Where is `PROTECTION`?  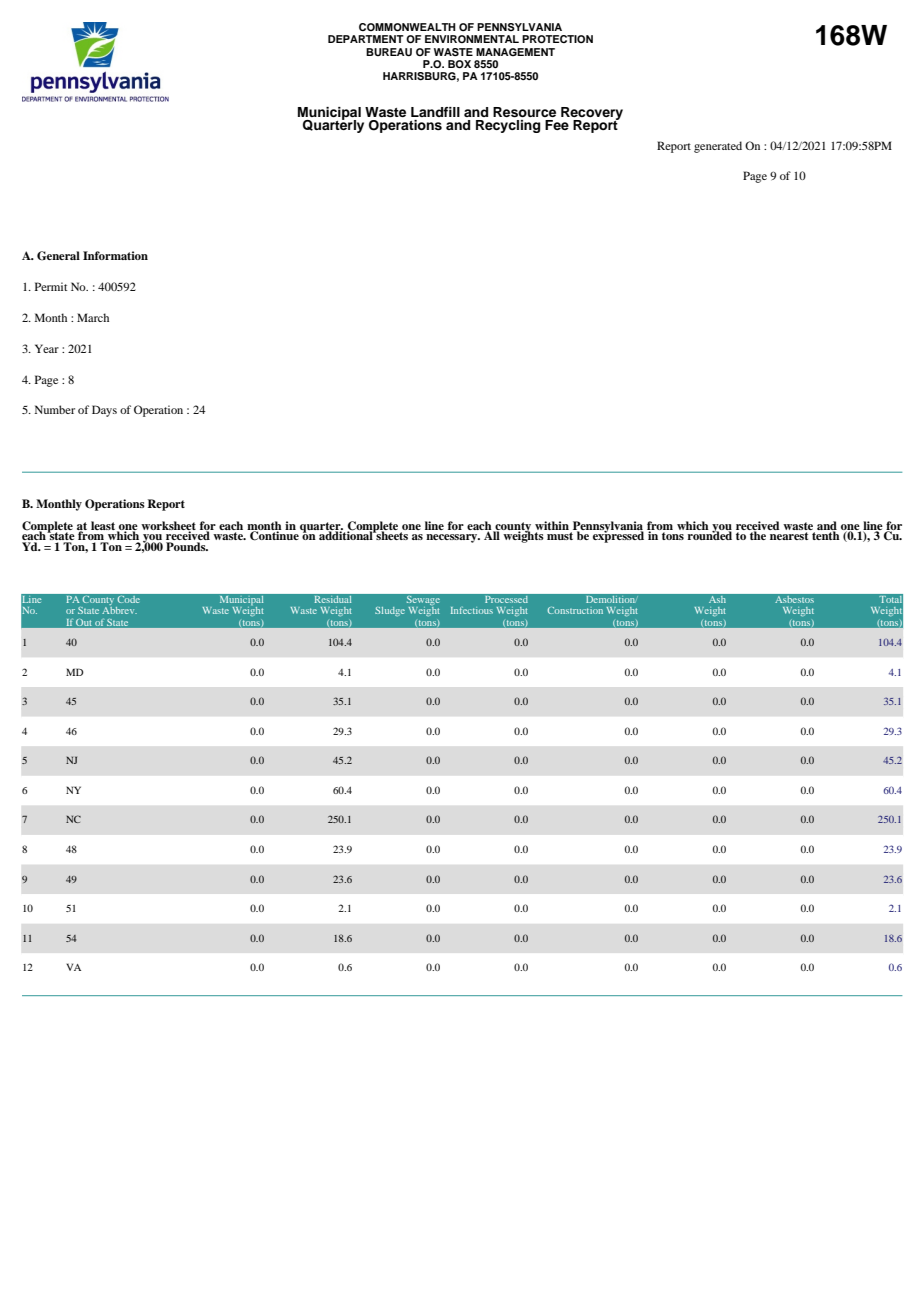
PROTECTION is located at coordinates (557, 39).
